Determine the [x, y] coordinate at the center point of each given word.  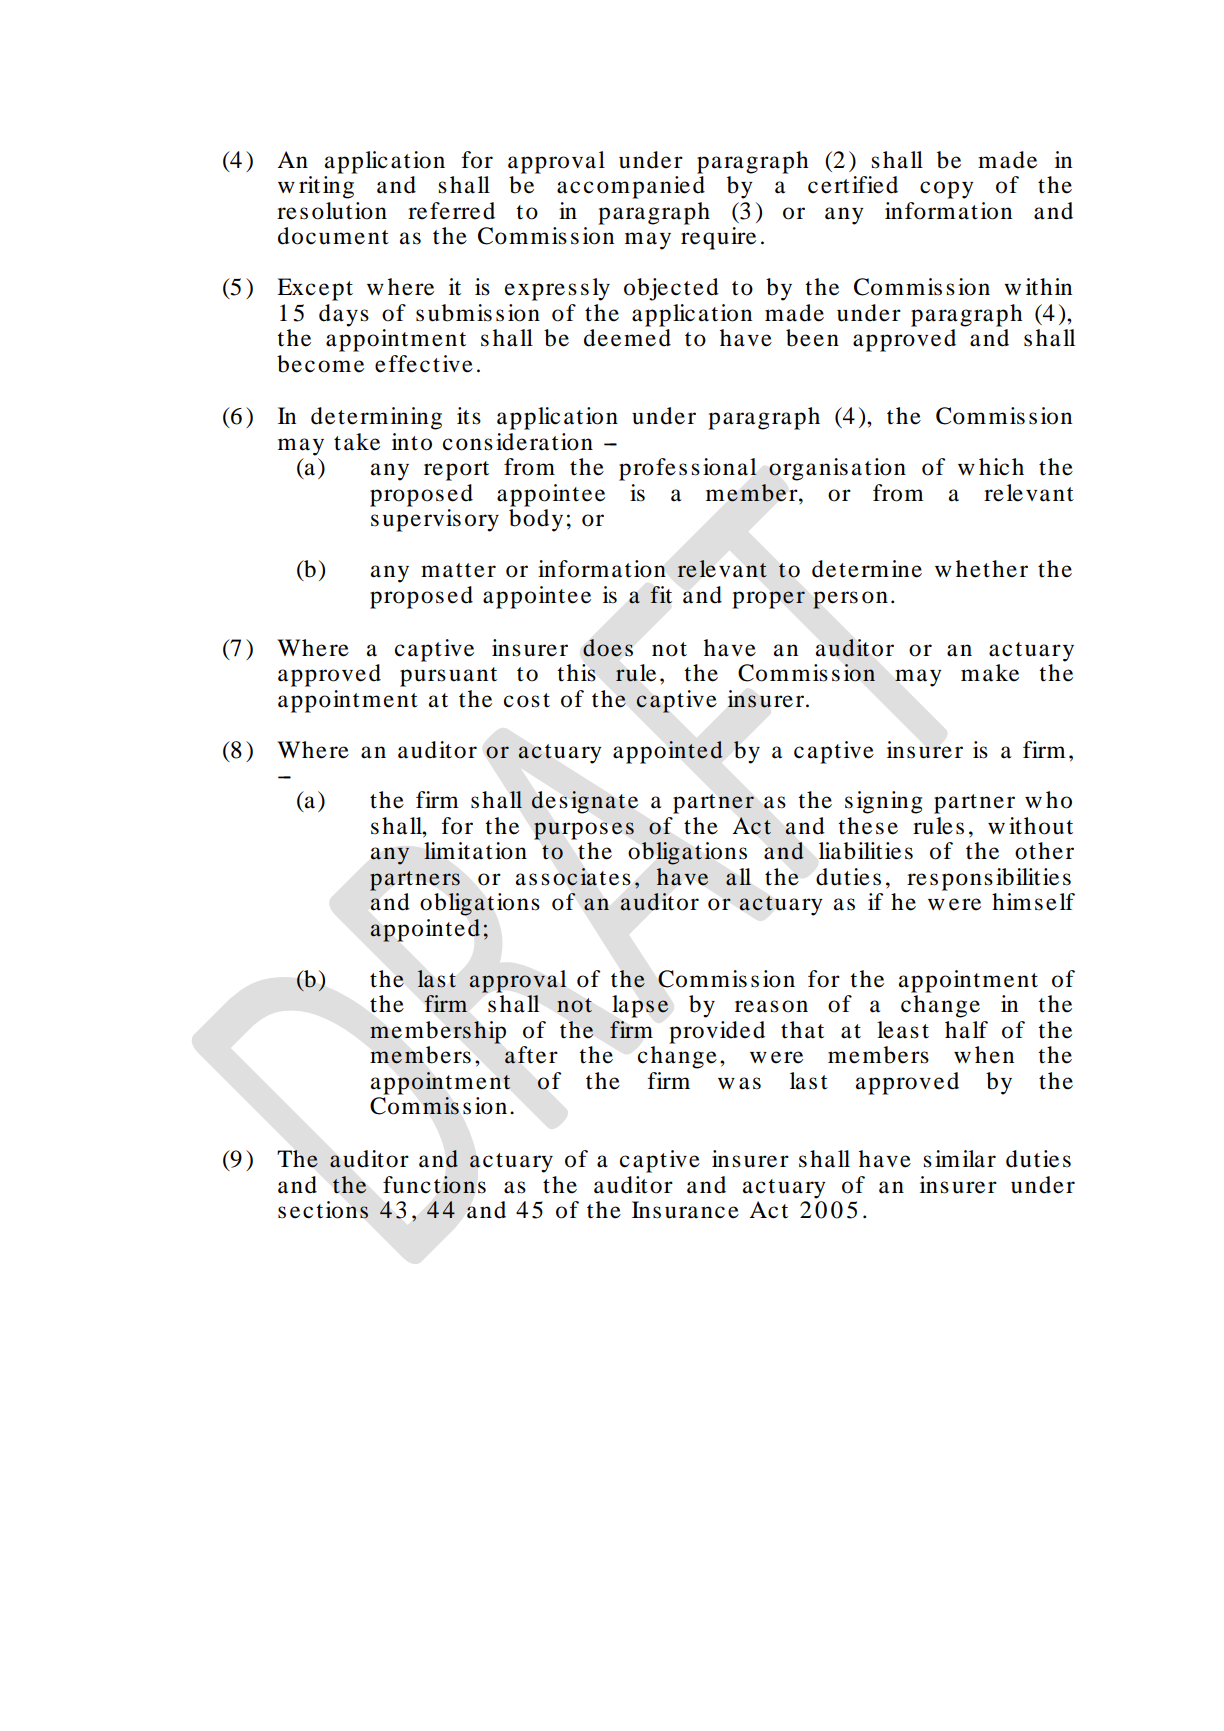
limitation [475, 851]
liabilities [866, 851]
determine [867, 569]
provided [717, 1032]
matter [458, 570]
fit [661, 595]
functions [434, 1185]
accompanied [631, 187]
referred [451, 211]
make [990, 673]
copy [947, 190]
